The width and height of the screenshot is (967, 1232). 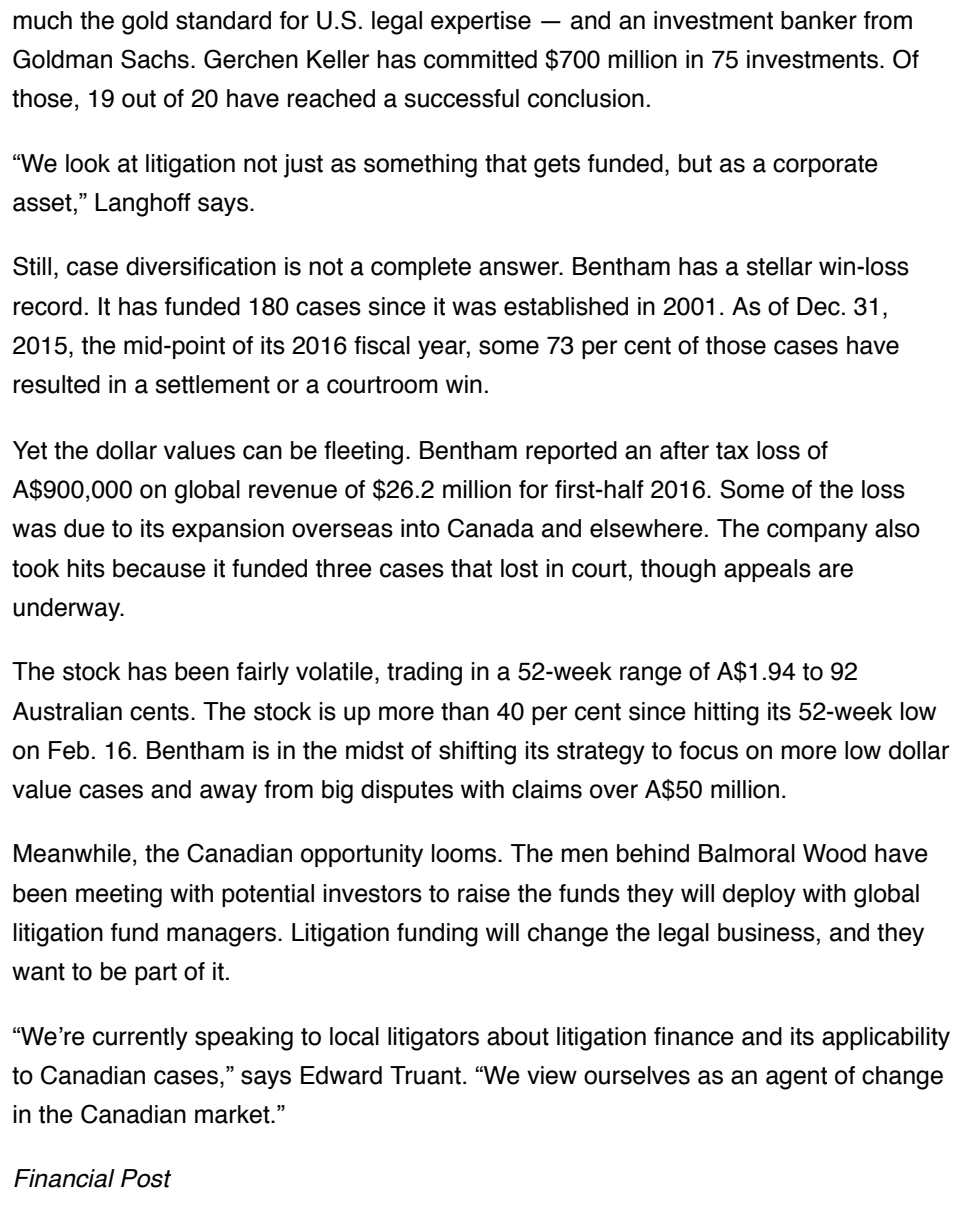 I want to click on fleeting, so click(x=363, y=453).
